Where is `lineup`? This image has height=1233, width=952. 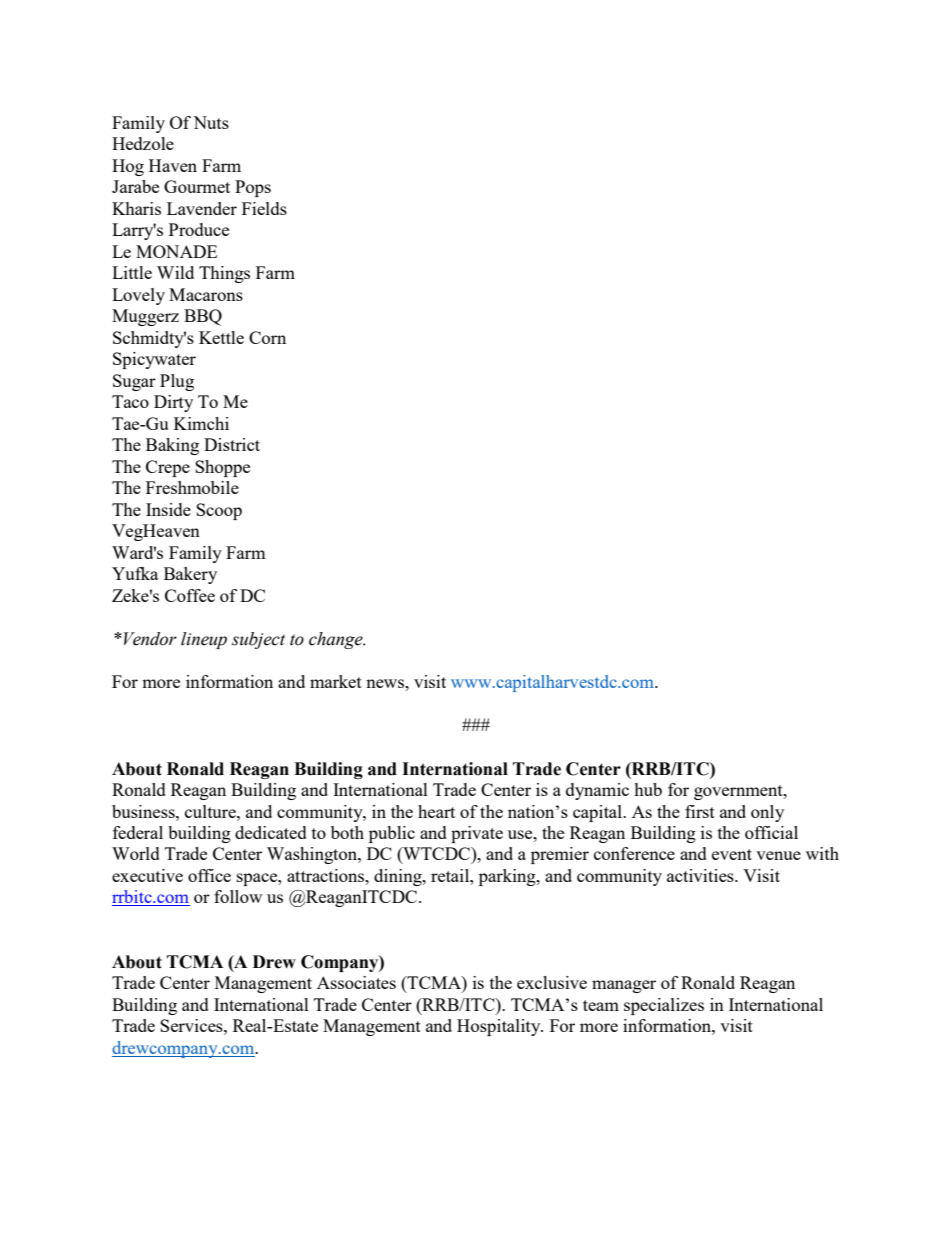 lineup is located at coordinates (204, 640).
